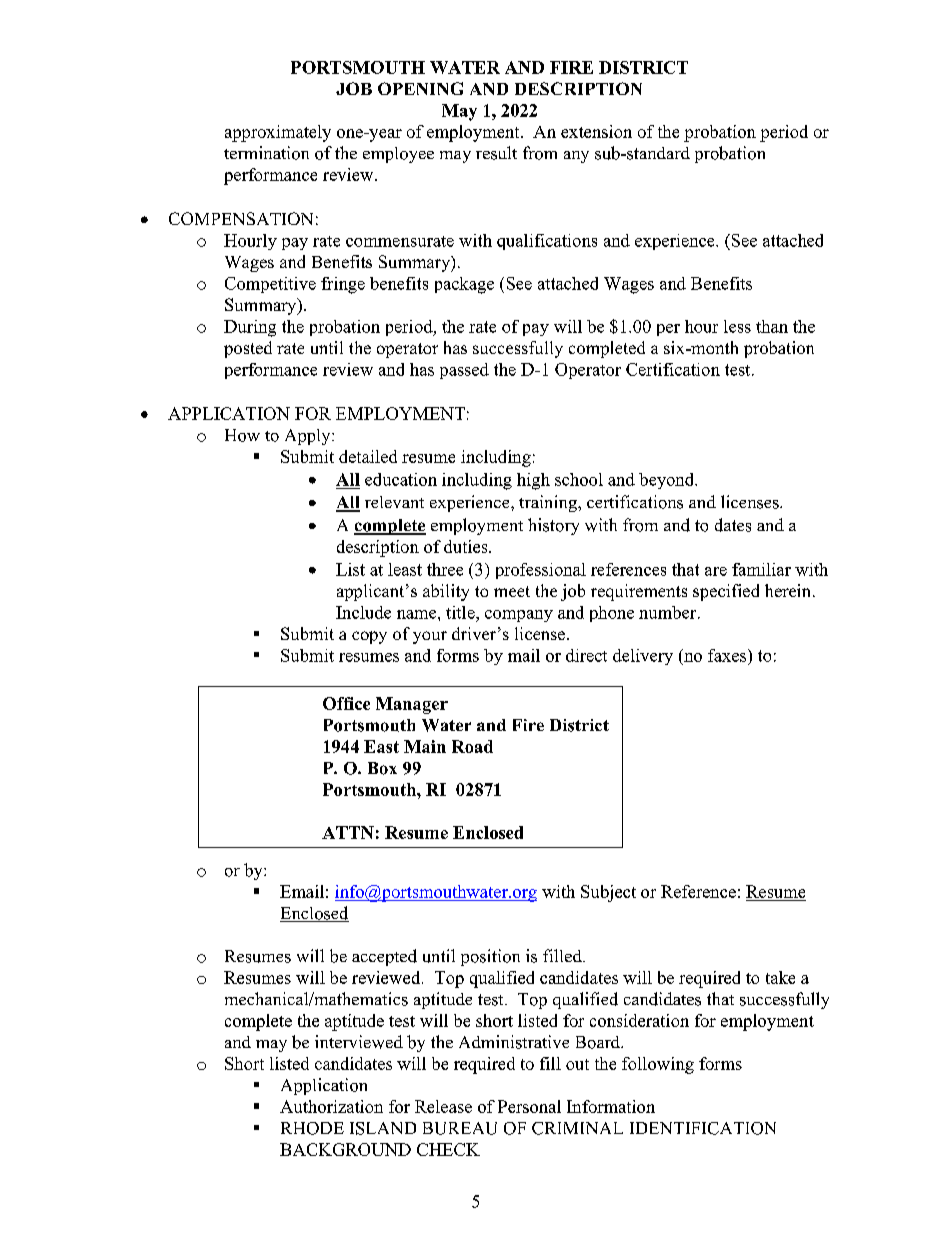 The image size is (952, 1233). What do you see at coordinates (703, 1128) in the screenshot?
I see `IDENTIFICATION` at bounding box center [703, 1128].
